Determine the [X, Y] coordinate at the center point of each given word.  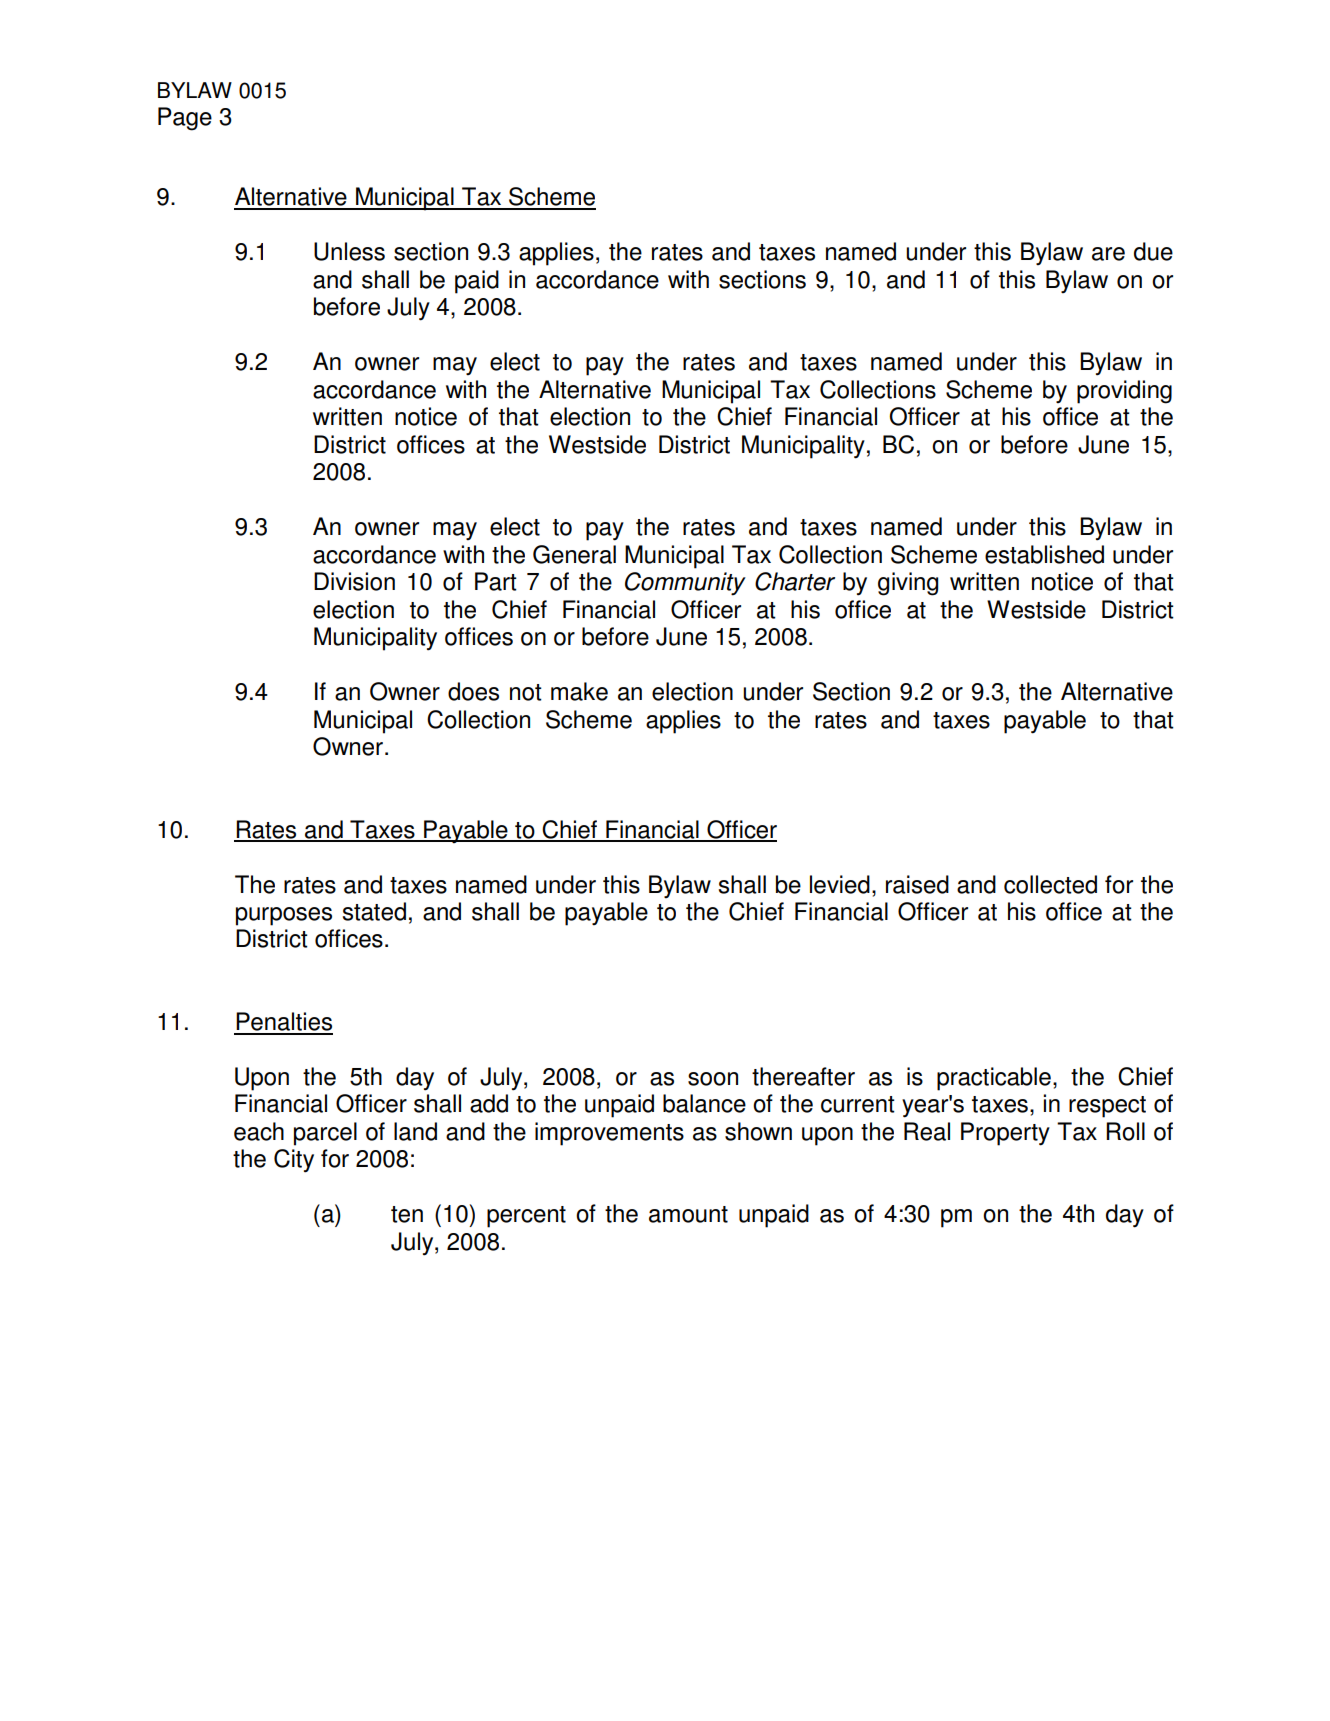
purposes [284, 916]
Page [185, 119]
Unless [349, 251]
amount [688, 1214]
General [574, 554]
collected [1050, 884]
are [1108, 254]
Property [1005, 1134]
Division [354, 581]
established [1044, 554]
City [294, 1161]
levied [840, 884]
